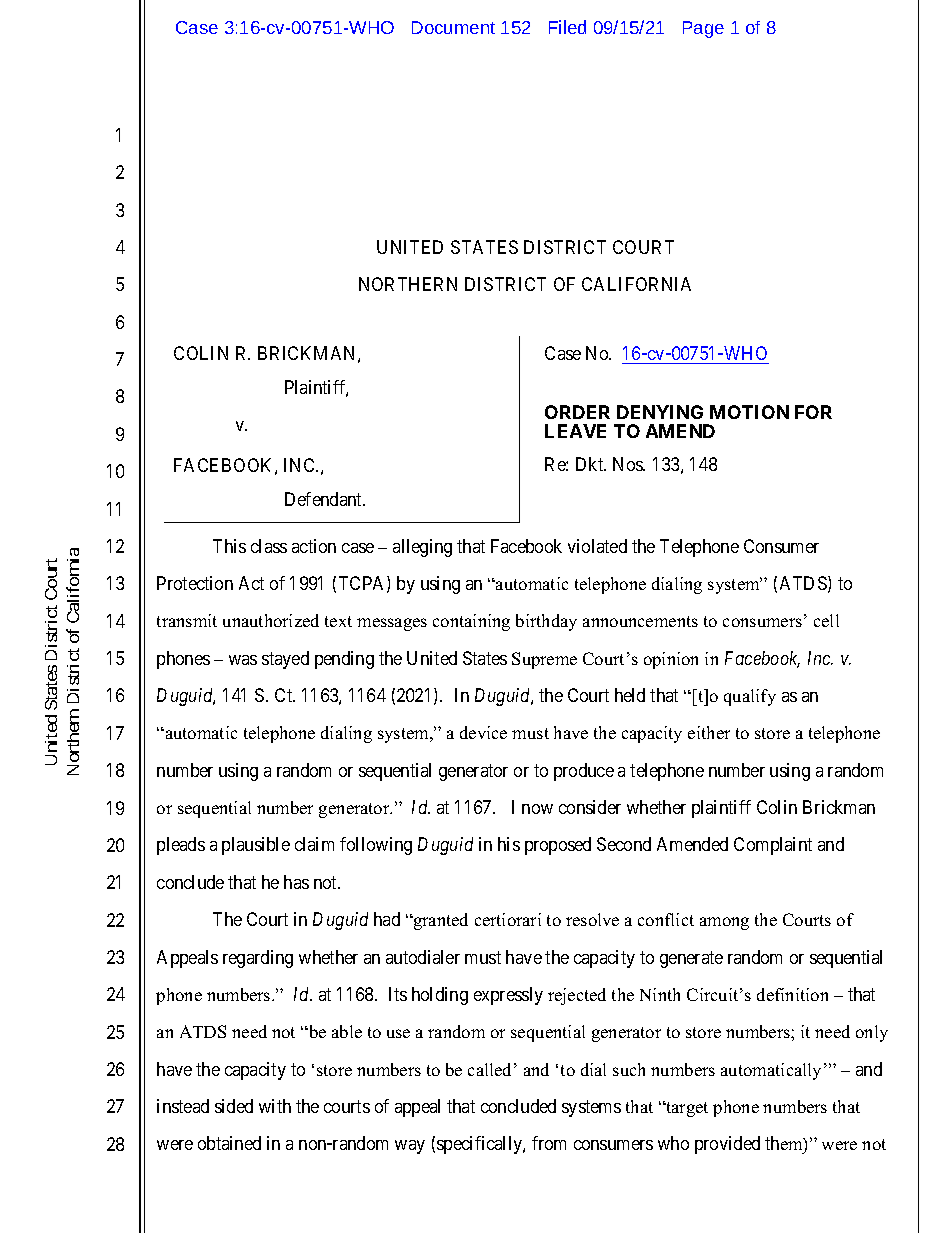 The width and height of the page is (952, 1233). Describe the element at coordinates (826, 620) in the page. I see `cell` at that location.
